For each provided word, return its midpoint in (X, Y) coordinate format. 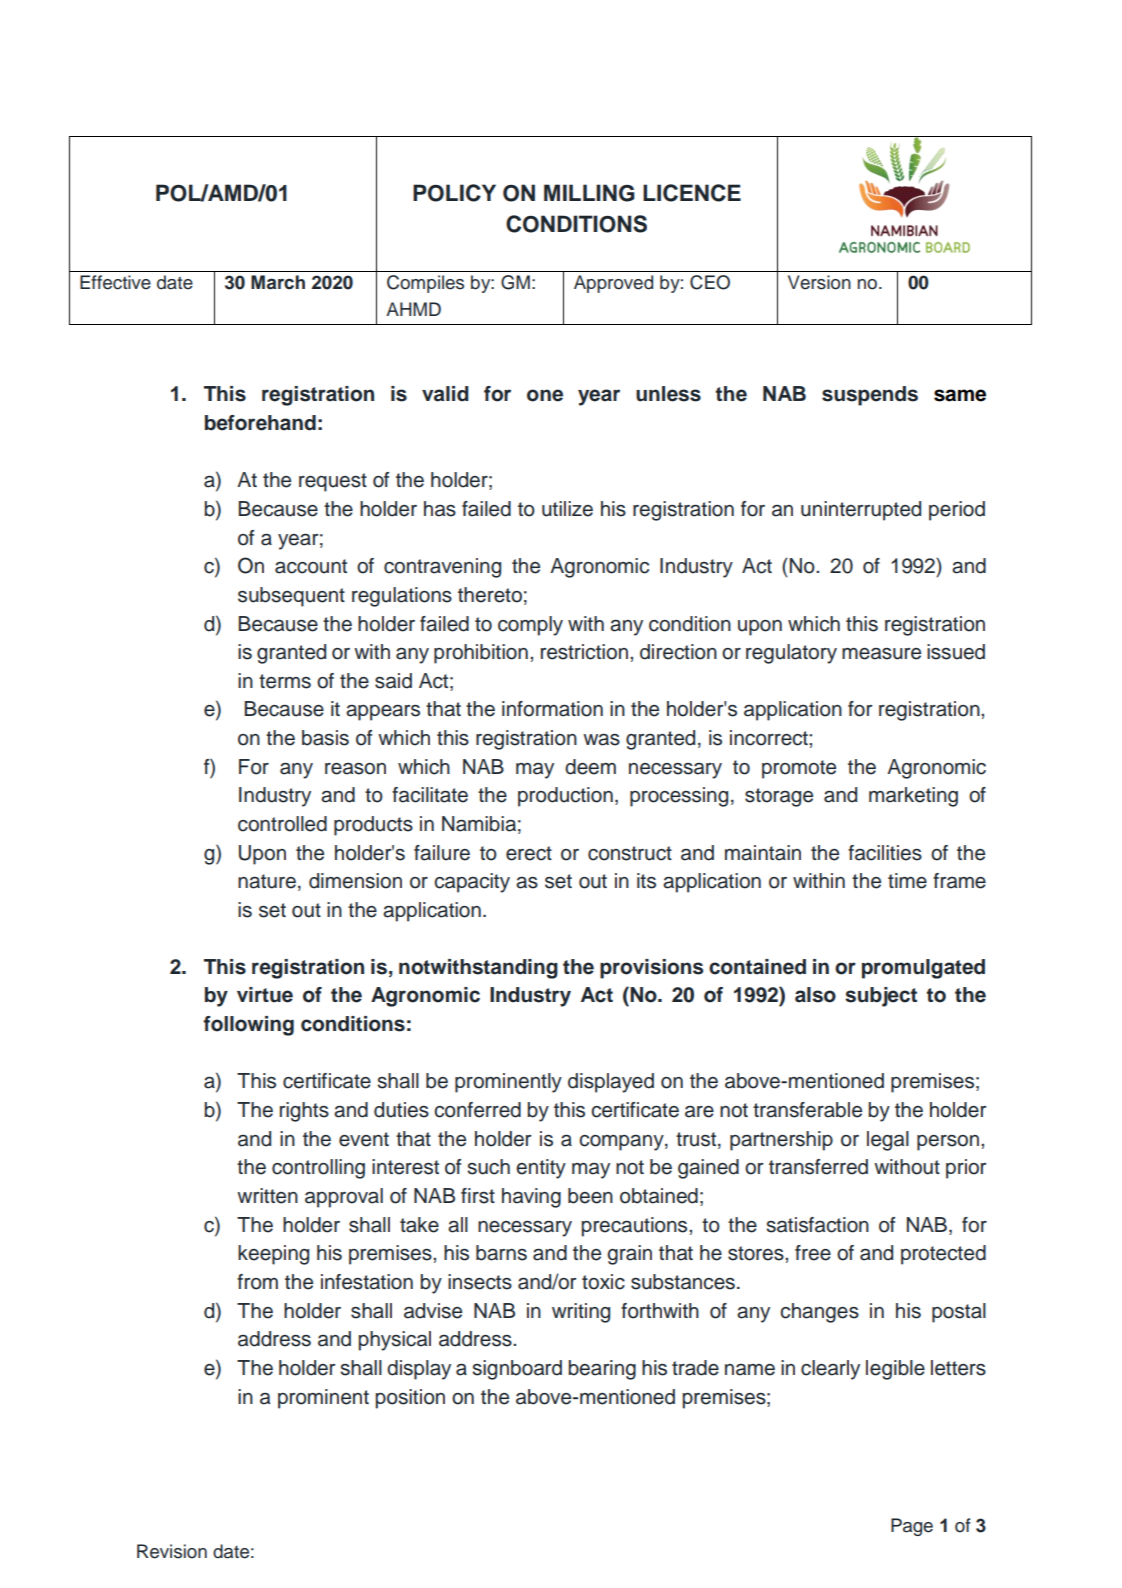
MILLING (589, 193)
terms (285, 681)
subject (881, 997)
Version (819, 282)
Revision (172, 1551)
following (248, 1026)
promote (799, 769)
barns (501, 1253)
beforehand (260, 423)
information (552, 709)
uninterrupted (861, 511)
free (813, 1253)
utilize (567, 509)
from (257, 1282)
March (278, 282)
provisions (651, 969)
